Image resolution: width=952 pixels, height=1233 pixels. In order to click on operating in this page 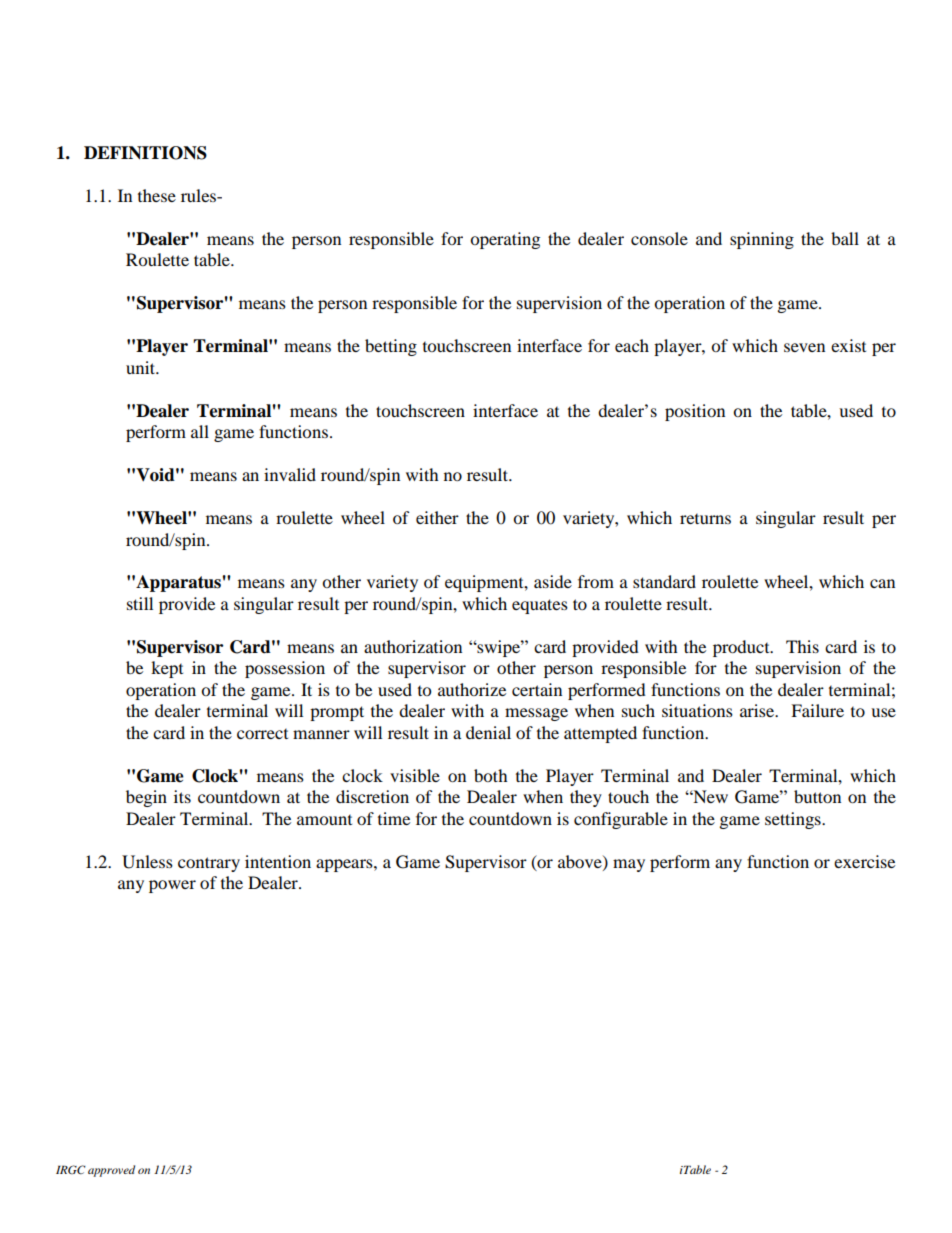, I will do `click(505, 240)`.
